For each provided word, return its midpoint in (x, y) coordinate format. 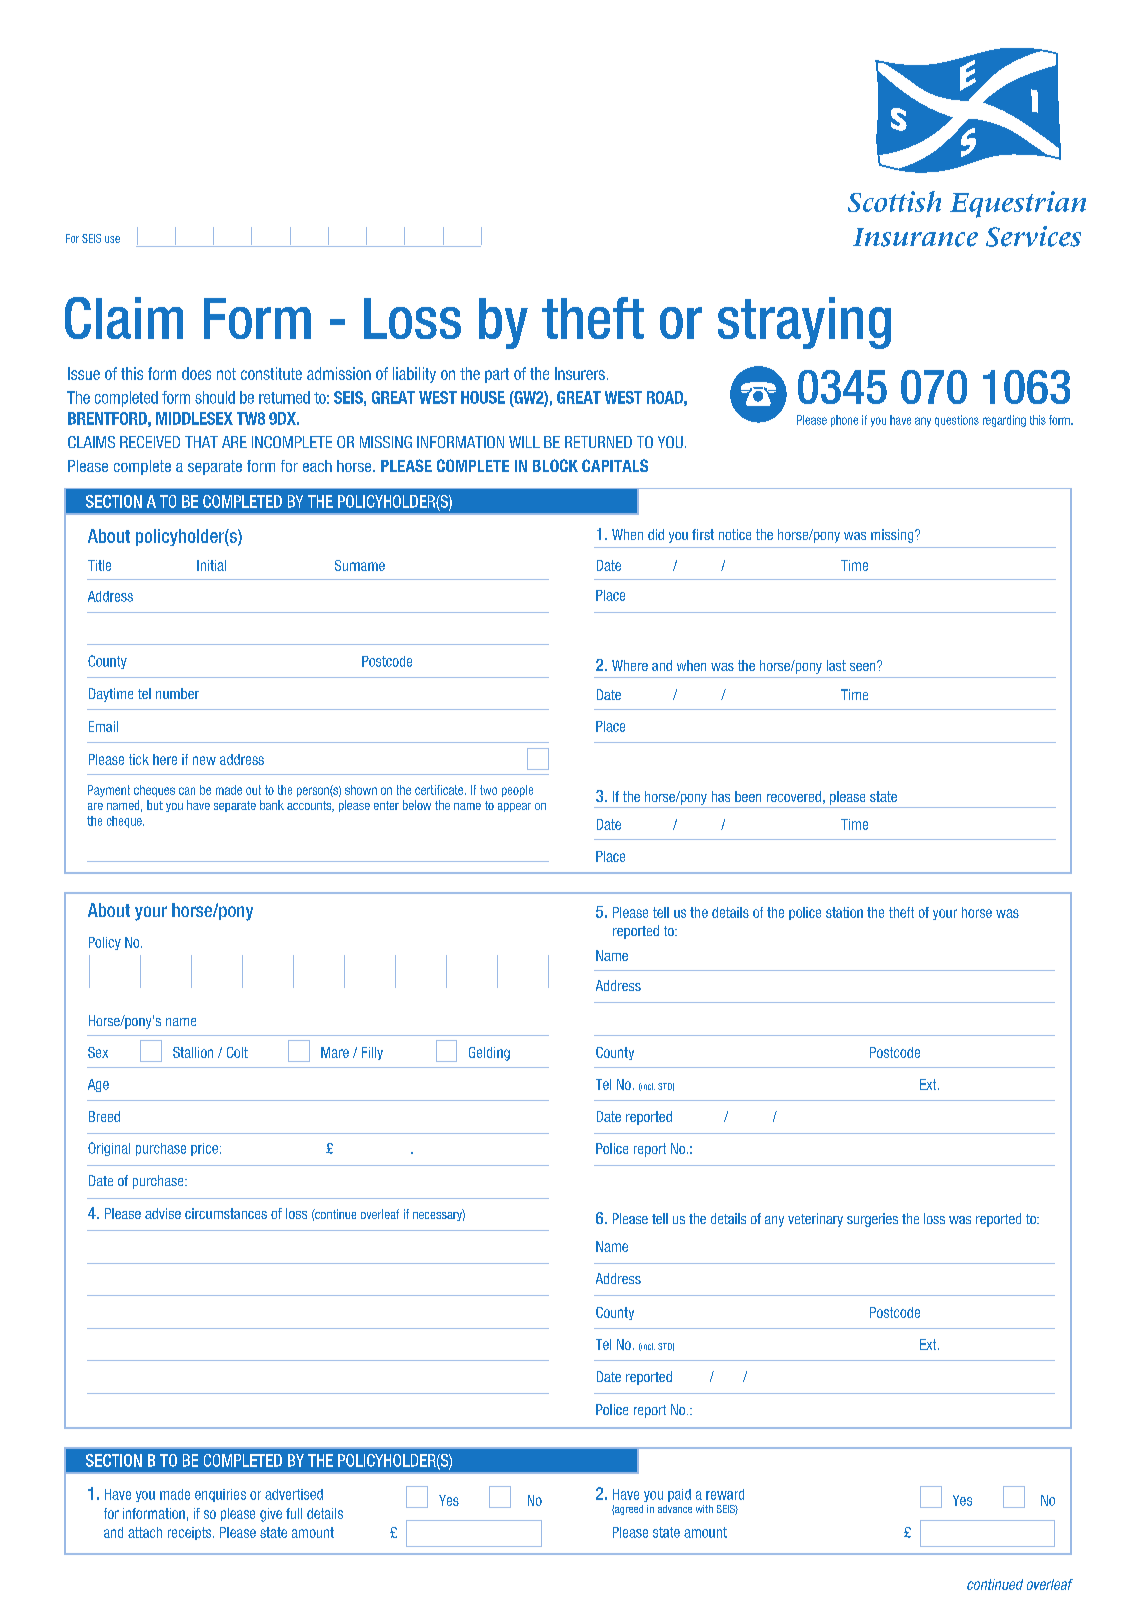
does (196, 373)
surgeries (872, 1220)
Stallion (193, 1052)
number (177, 693)
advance (675, 1509)
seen (864, 666)
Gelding (489, 1054)
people (517, 791)
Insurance (915, 237)
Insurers (580, 373)
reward (725, 1494)
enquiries (220, 1495)
